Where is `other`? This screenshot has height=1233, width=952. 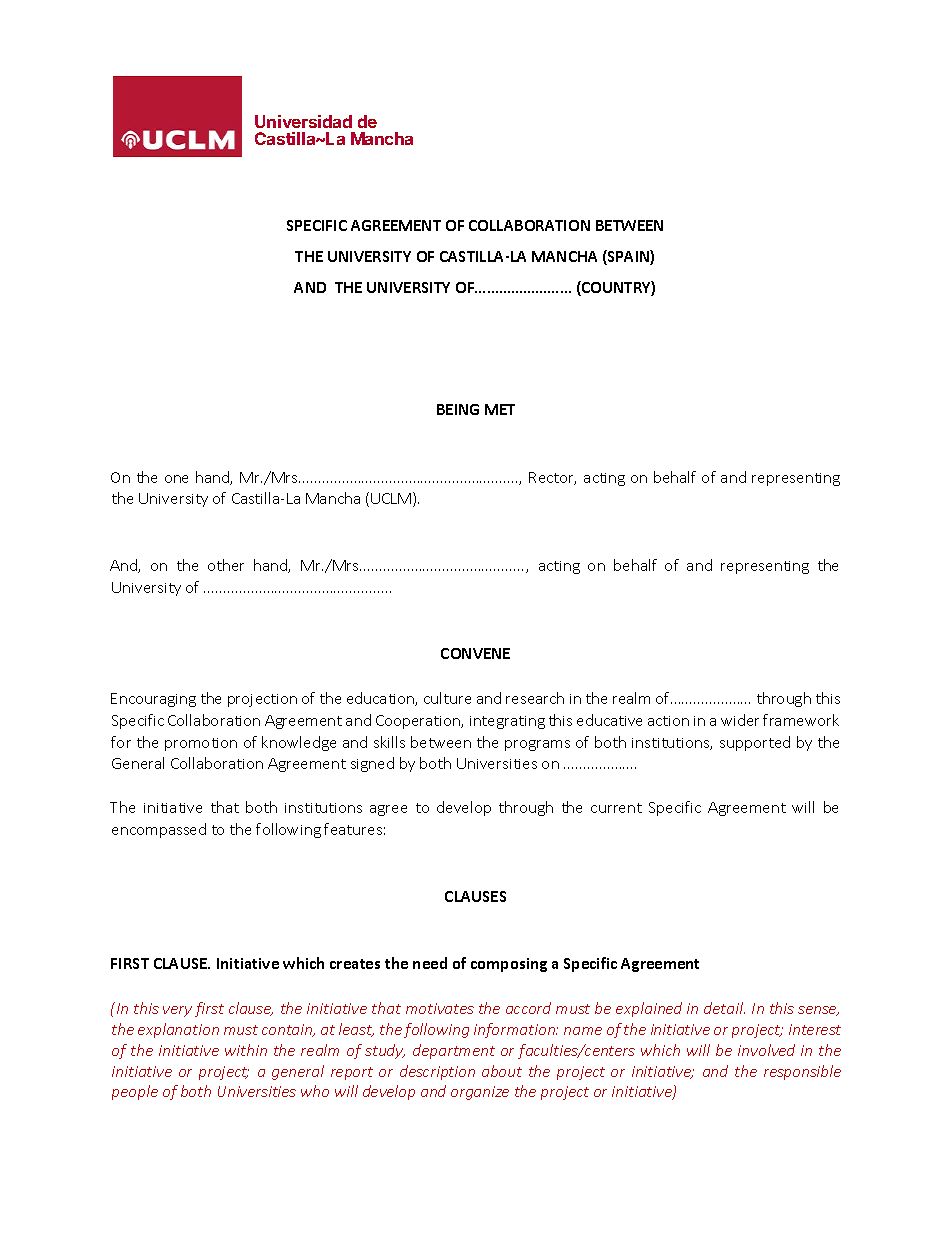
other is located at coordinates (226, 565).
